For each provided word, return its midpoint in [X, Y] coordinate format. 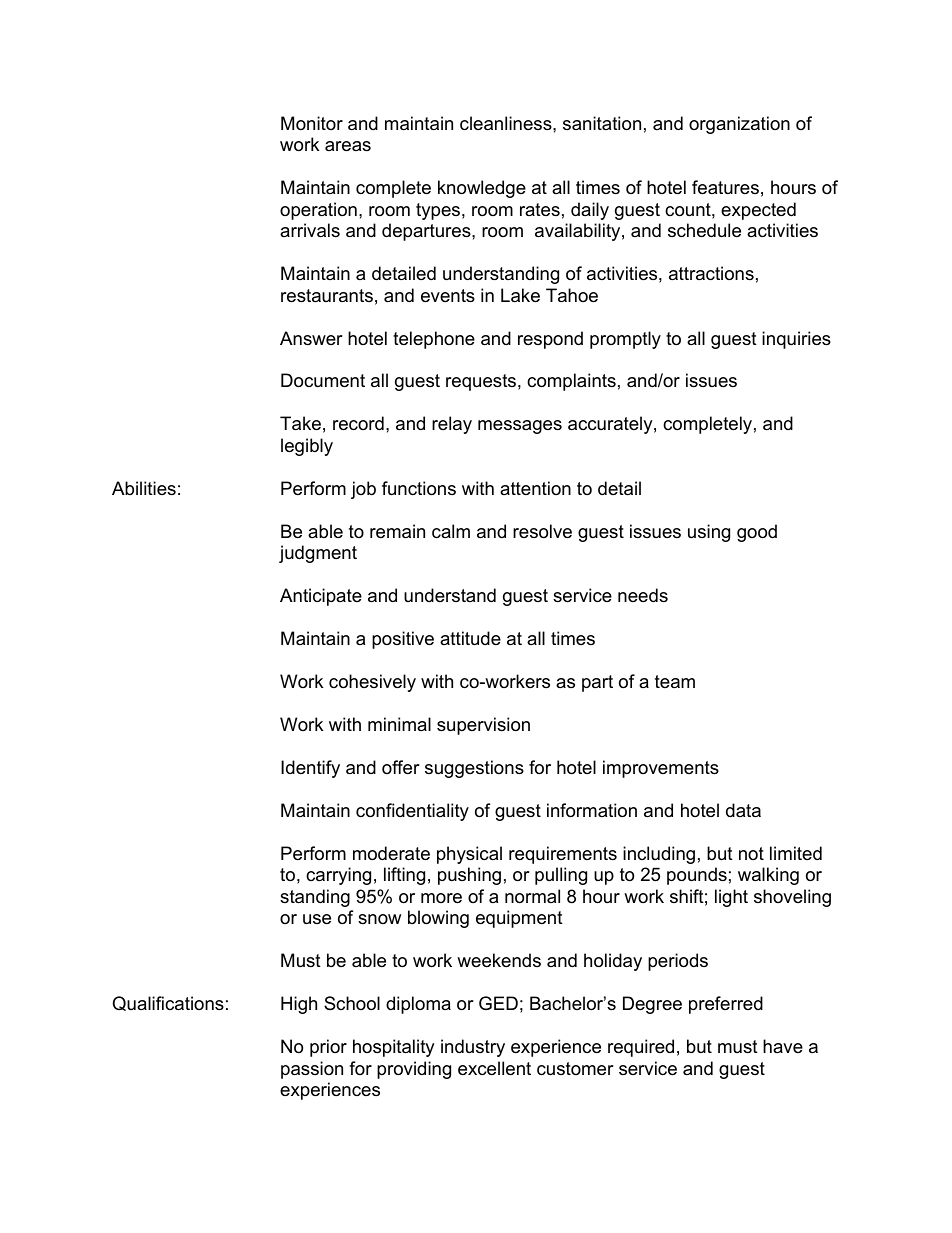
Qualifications [168, 1003]
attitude [470, 638]
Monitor [312, 123]
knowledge [482, 189]
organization [739, 125]
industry [473, 1048]
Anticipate [321, 597]
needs [643, 595]
